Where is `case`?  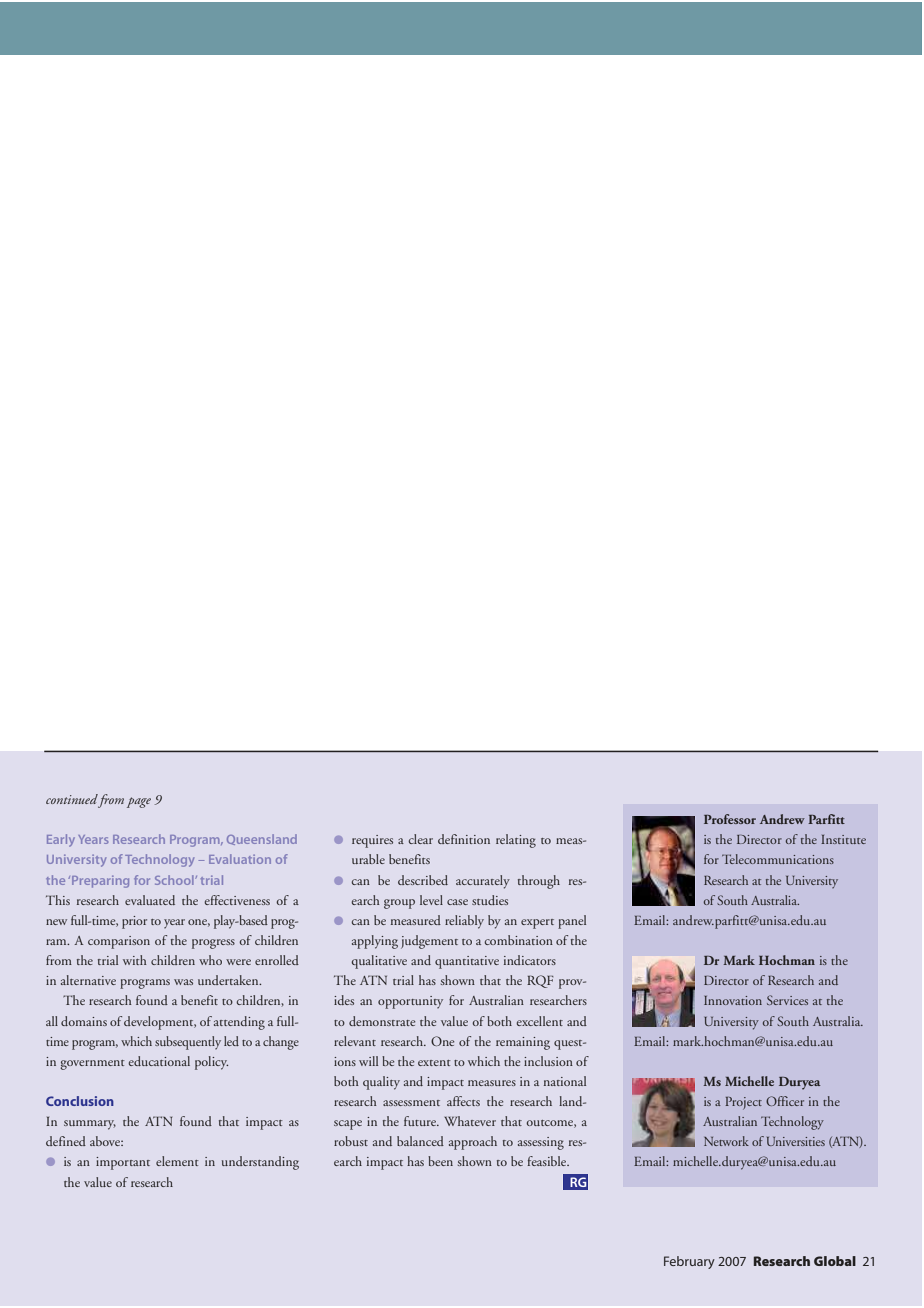 case is located at coordinates (457, 902).
